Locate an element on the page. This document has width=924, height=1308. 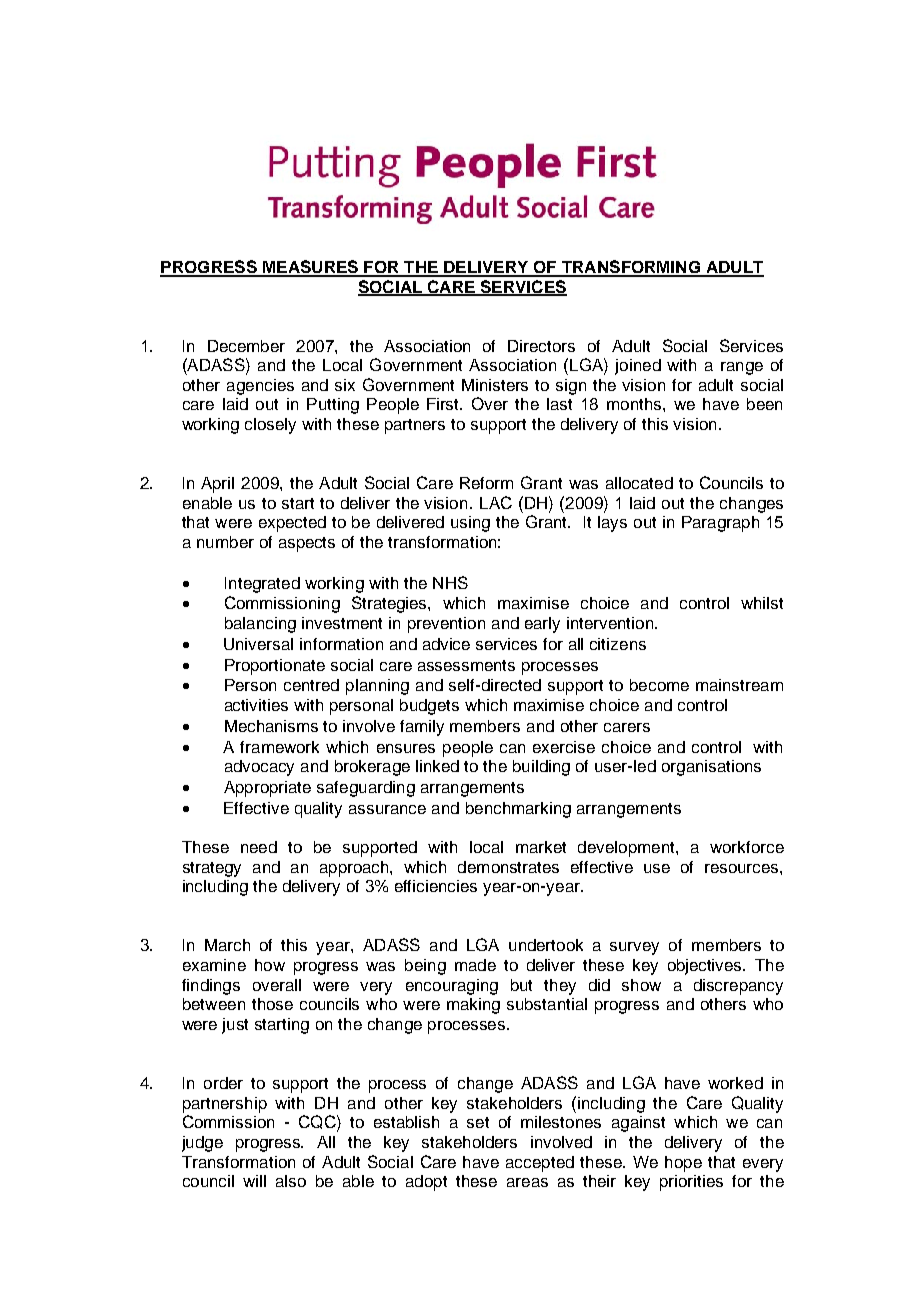
organisations is located at coordinates (711, 768).
